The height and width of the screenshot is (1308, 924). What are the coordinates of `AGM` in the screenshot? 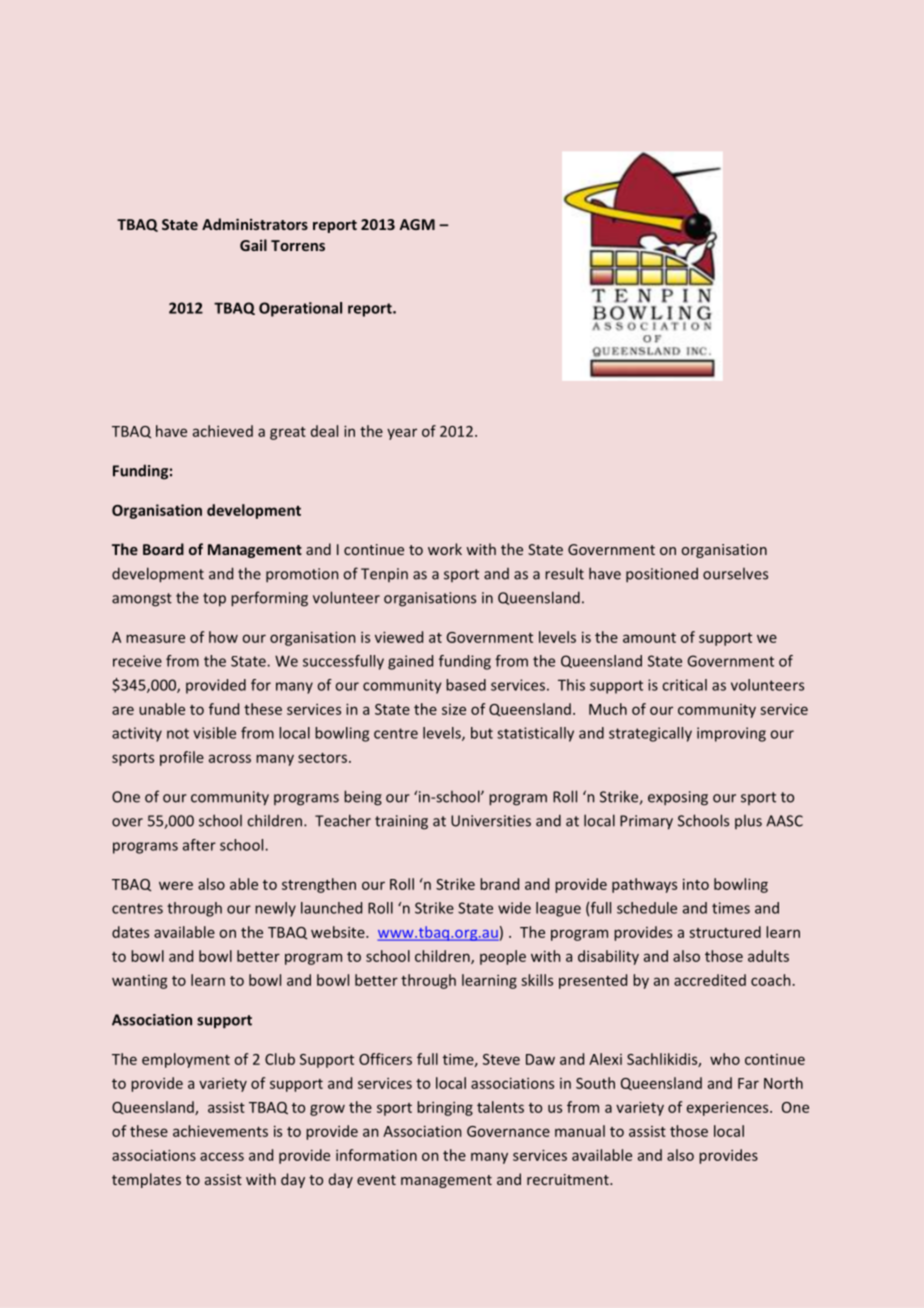 It's located at (417, 224).
